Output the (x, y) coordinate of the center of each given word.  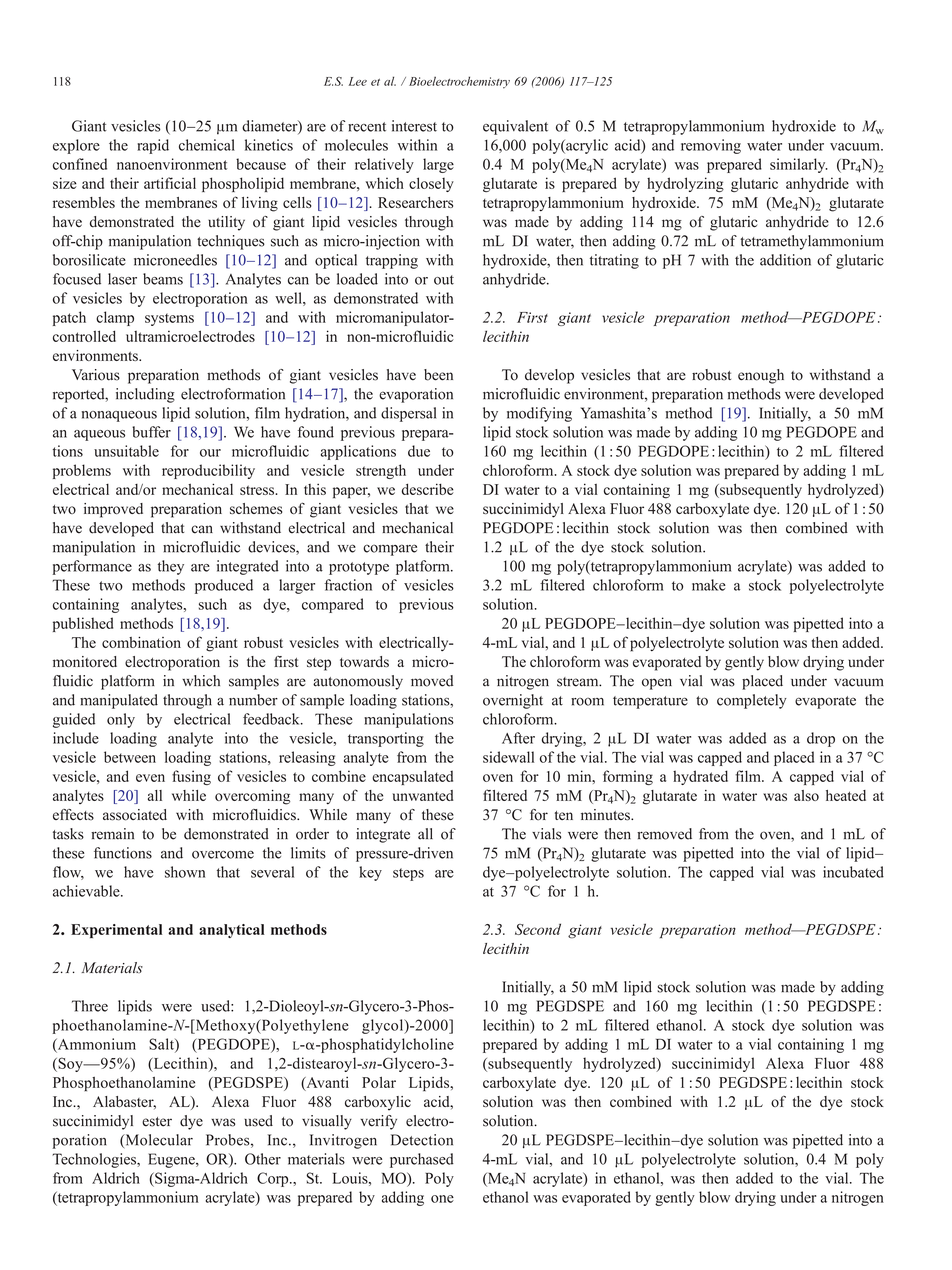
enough (761, 376)
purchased (422, 1160)
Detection (422, 1140)
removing (711, 146)
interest (414, 126)
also (806, 795)
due (419, 451)
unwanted (423, 795)
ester (157, 1122)
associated (135, 815)
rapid (153, 146)
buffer (151, 432)
